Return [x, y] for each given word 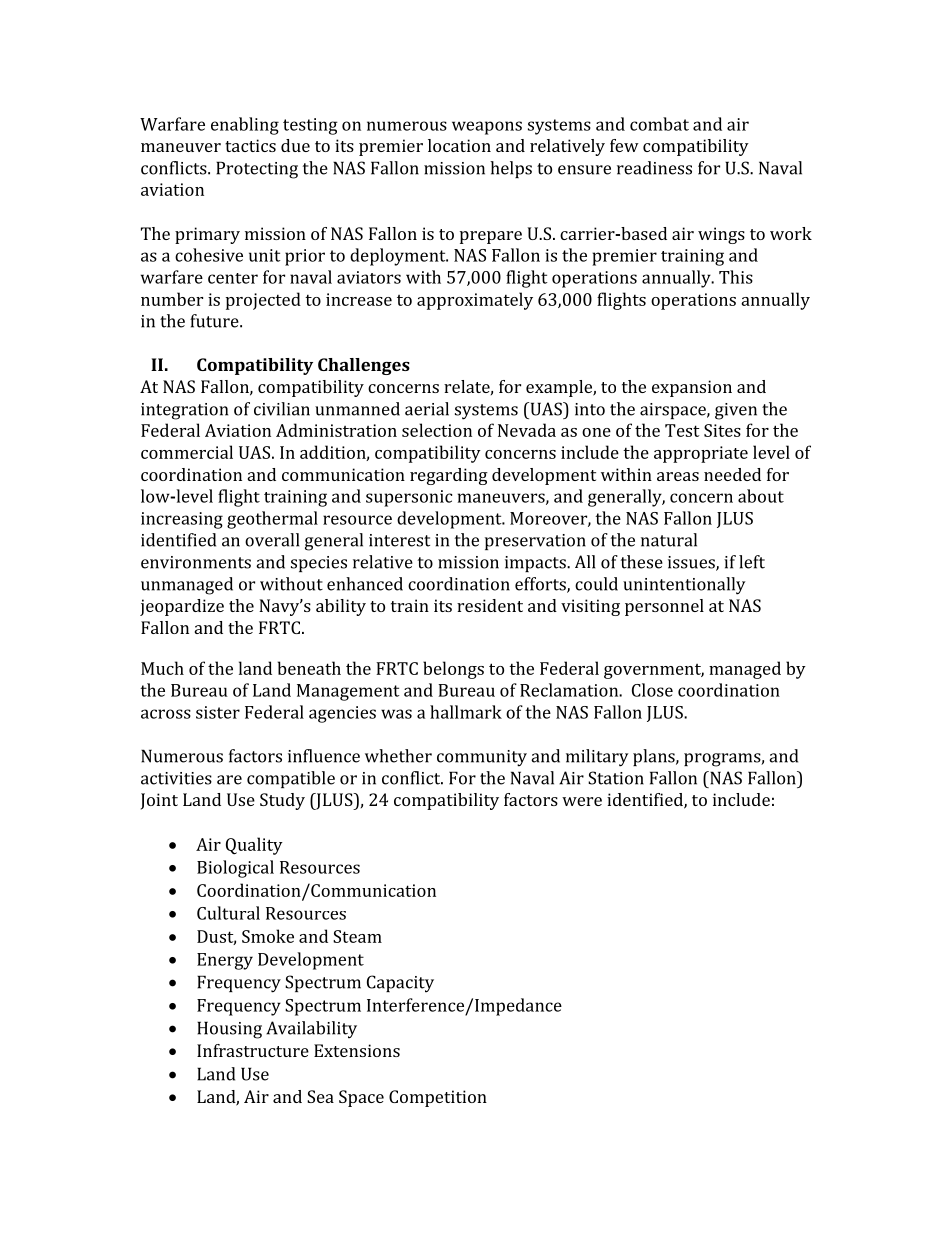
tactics [250, 145]
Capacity [400, 984]
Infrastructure [253, 1050]
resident [490, 605]
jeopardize [182, 607]
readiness [654, 168]
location [459, 145]
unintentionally [684, 586]
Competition [438, 1098]
